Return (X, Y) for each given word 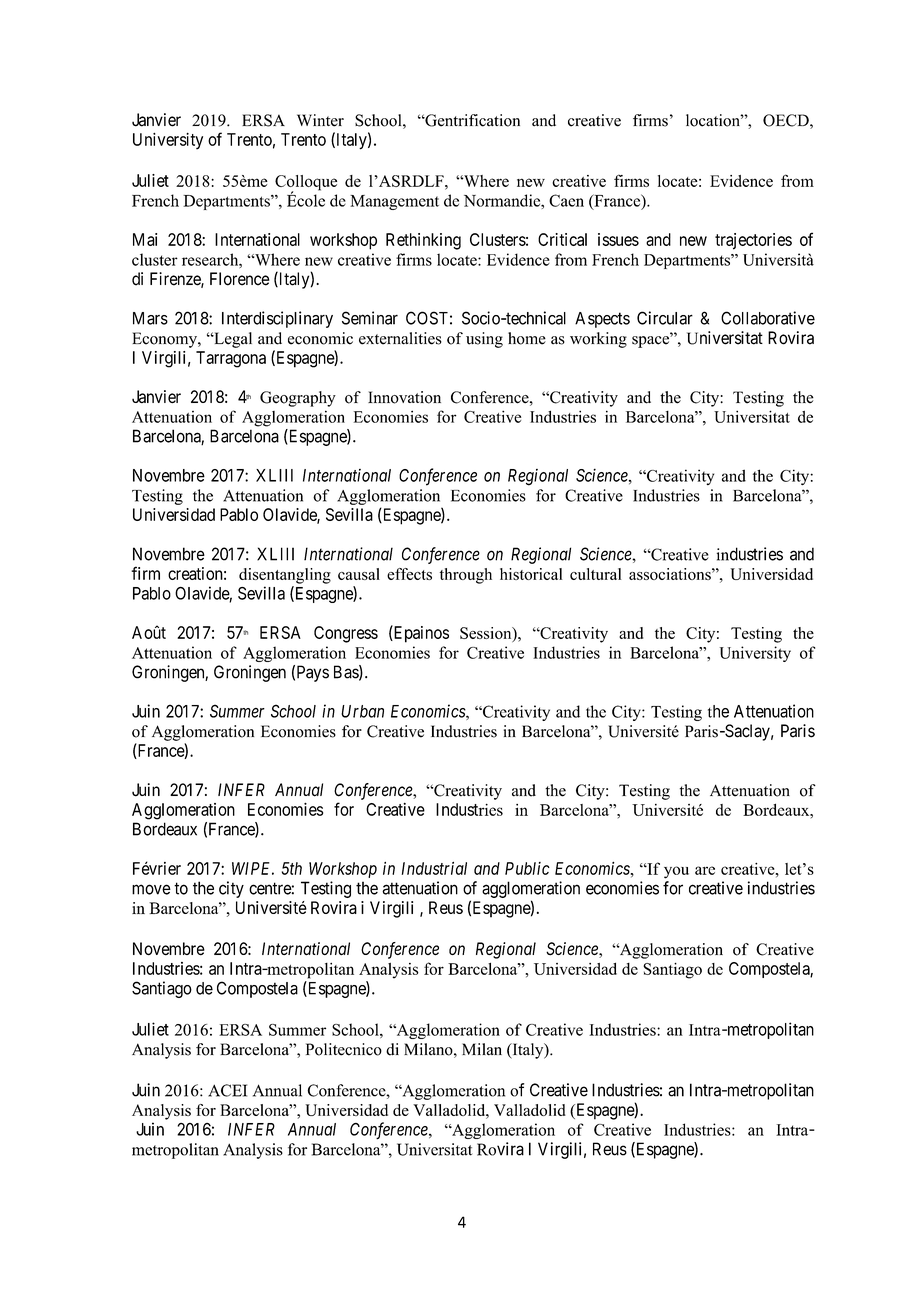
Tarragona (231, 359)
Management (394, 202)
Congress (346, 634)
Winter (320, 120)
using (484, 340)
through (466, 576)
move (151, 889)
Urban (362, 711)
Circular (665, 318)
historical (531, 574)
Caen (566, 200)
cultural (595, 574)
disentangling (285, 576)
